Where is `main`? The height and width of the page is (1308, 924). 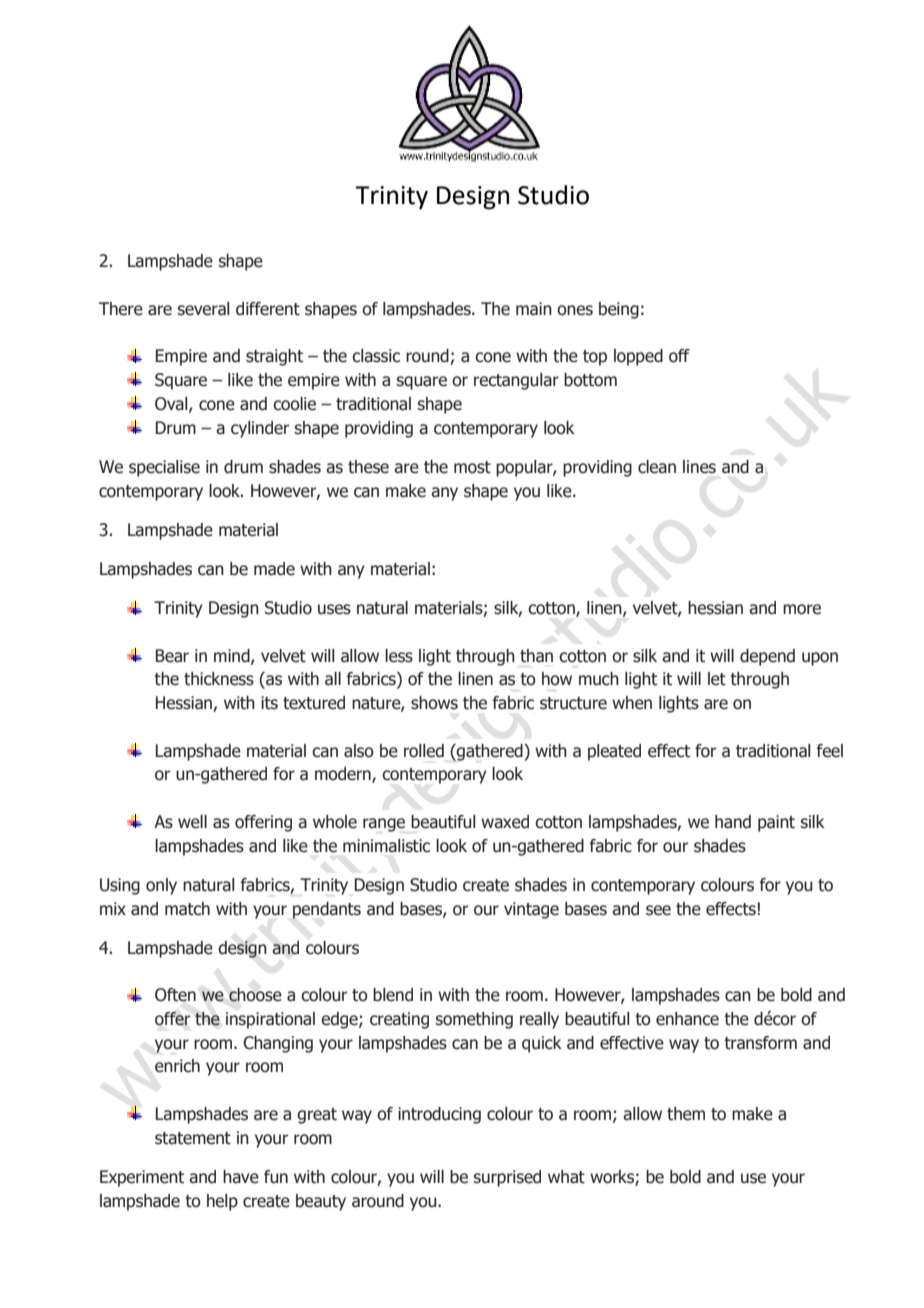 main is located at coordinates (534, 309).
